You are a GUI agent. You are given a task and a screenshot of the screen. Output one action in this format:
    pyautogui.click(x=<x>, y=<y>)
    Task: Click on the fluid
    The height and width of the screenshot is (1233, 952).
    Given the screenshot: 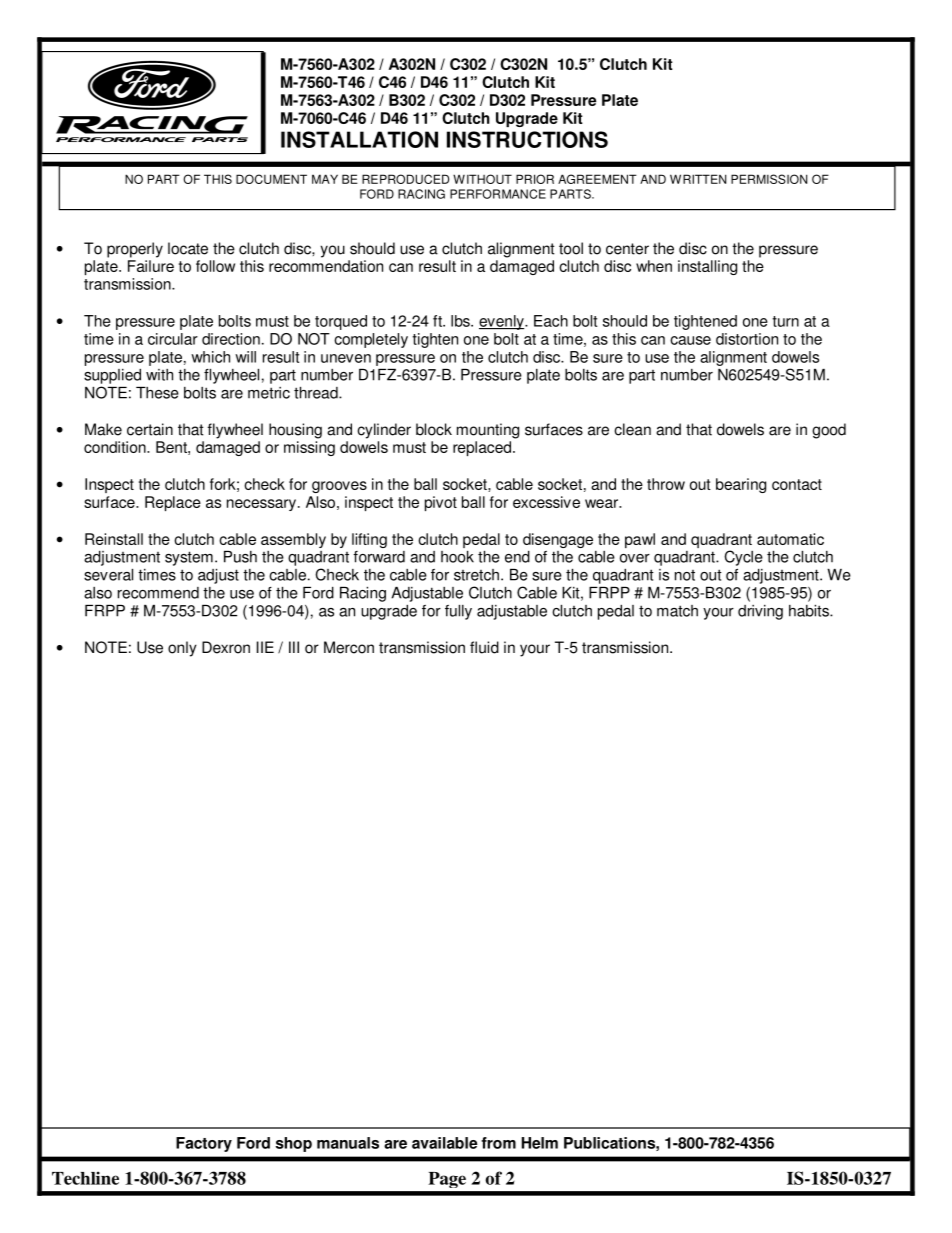 What is the action you would take?
    pyautogui.click(x=484, y=647)
